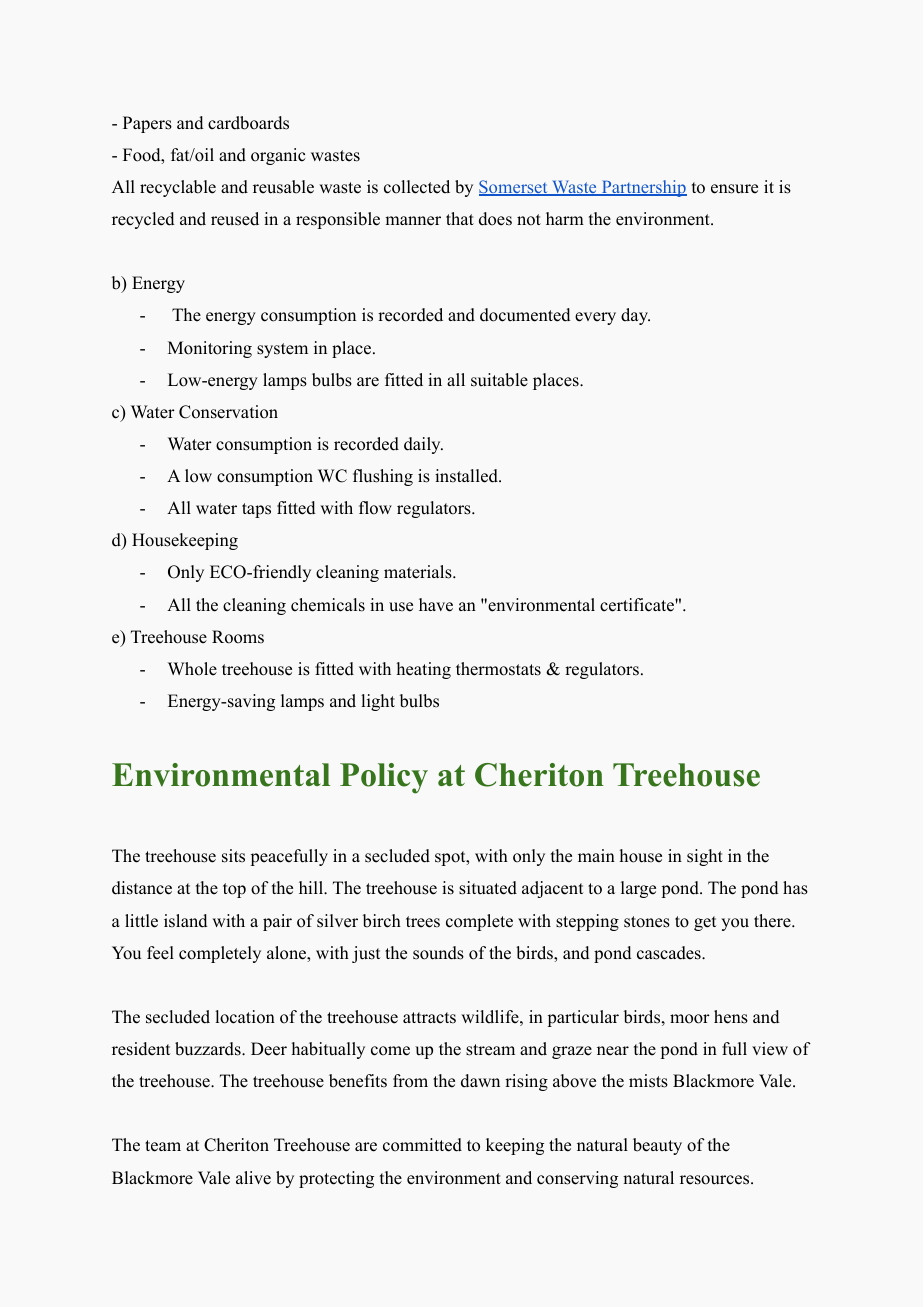 The height and width of the screenshot is (1307, 924). What do you see at coordinates (514, 188) in the screenshot?
I see `Somerset` at bounding box center [514, 188].
